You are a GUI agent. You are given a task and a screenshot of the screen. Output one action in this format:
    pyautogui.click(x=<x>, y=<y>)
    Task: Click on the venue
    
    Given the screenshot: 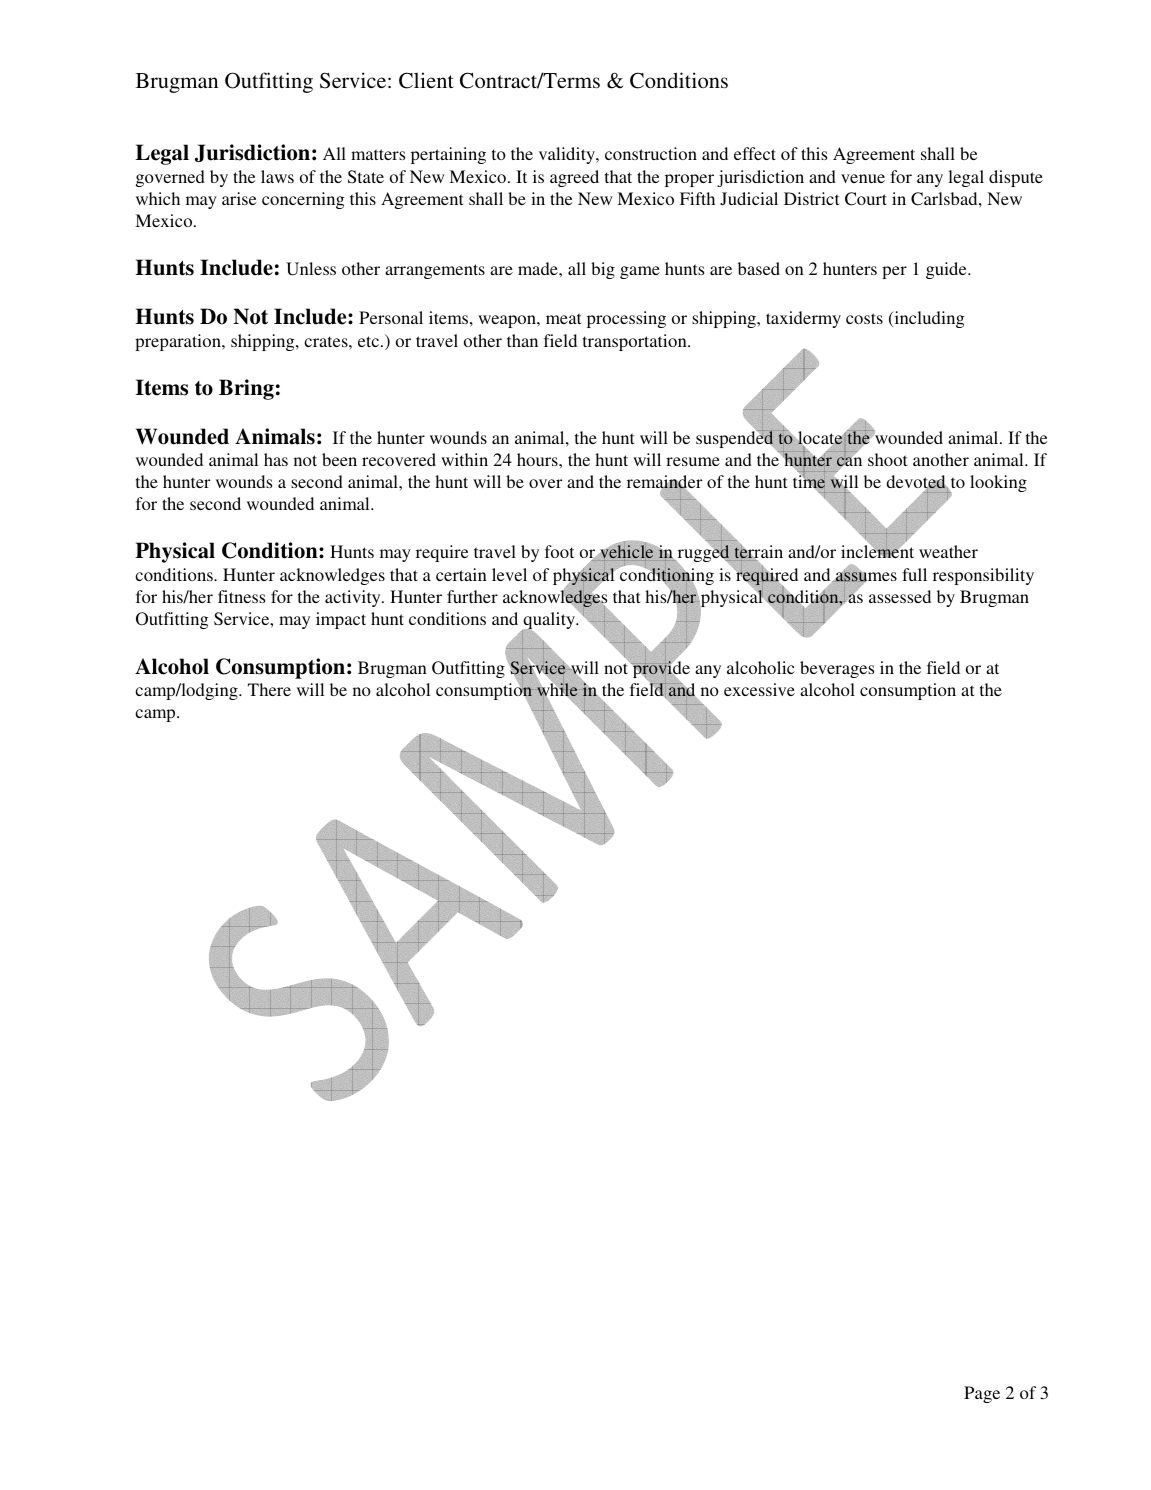 What is the action you would take?
    pyautogui.click(x=863, y=178)
